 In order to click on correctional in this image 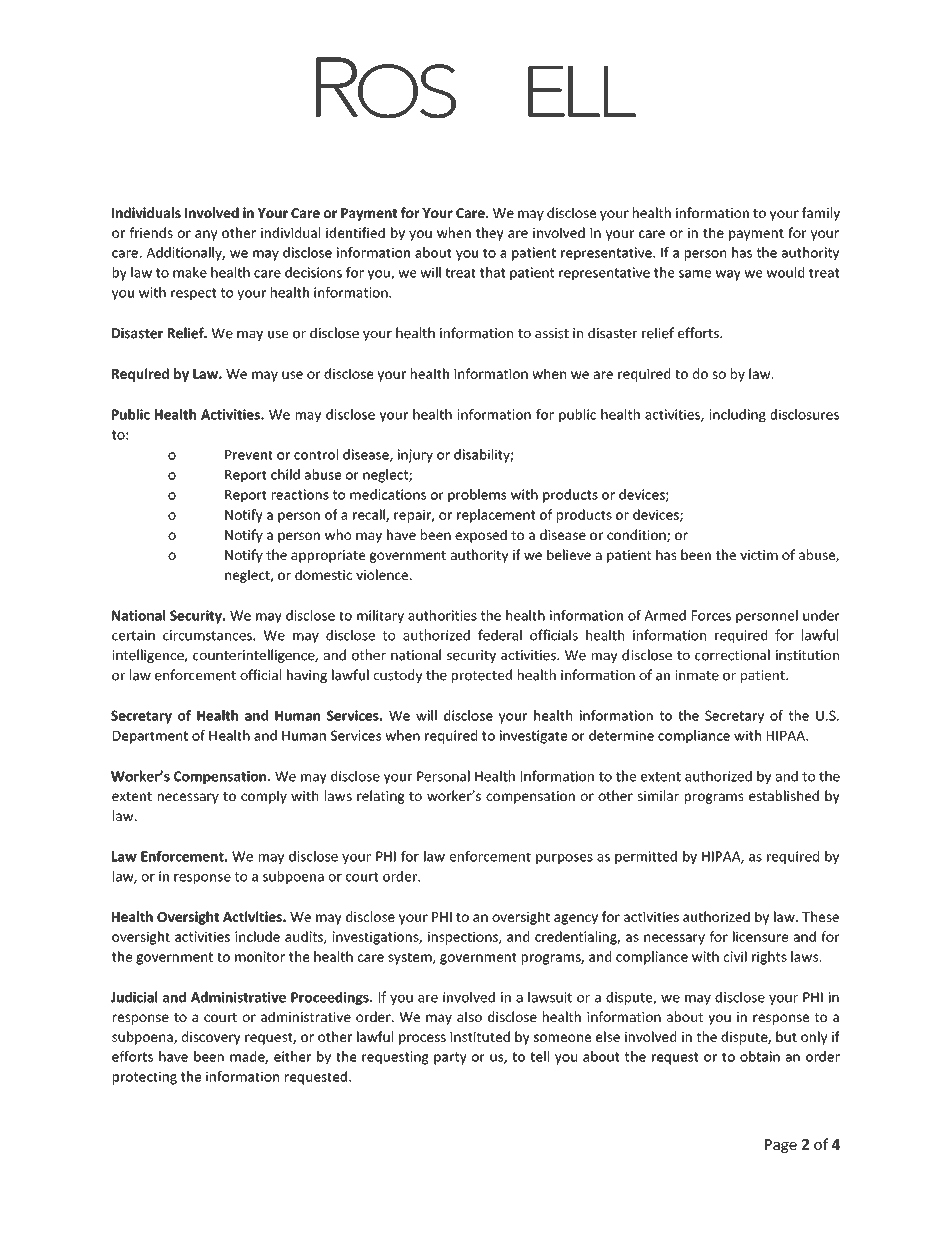, I will do `click(732, 655)`.
